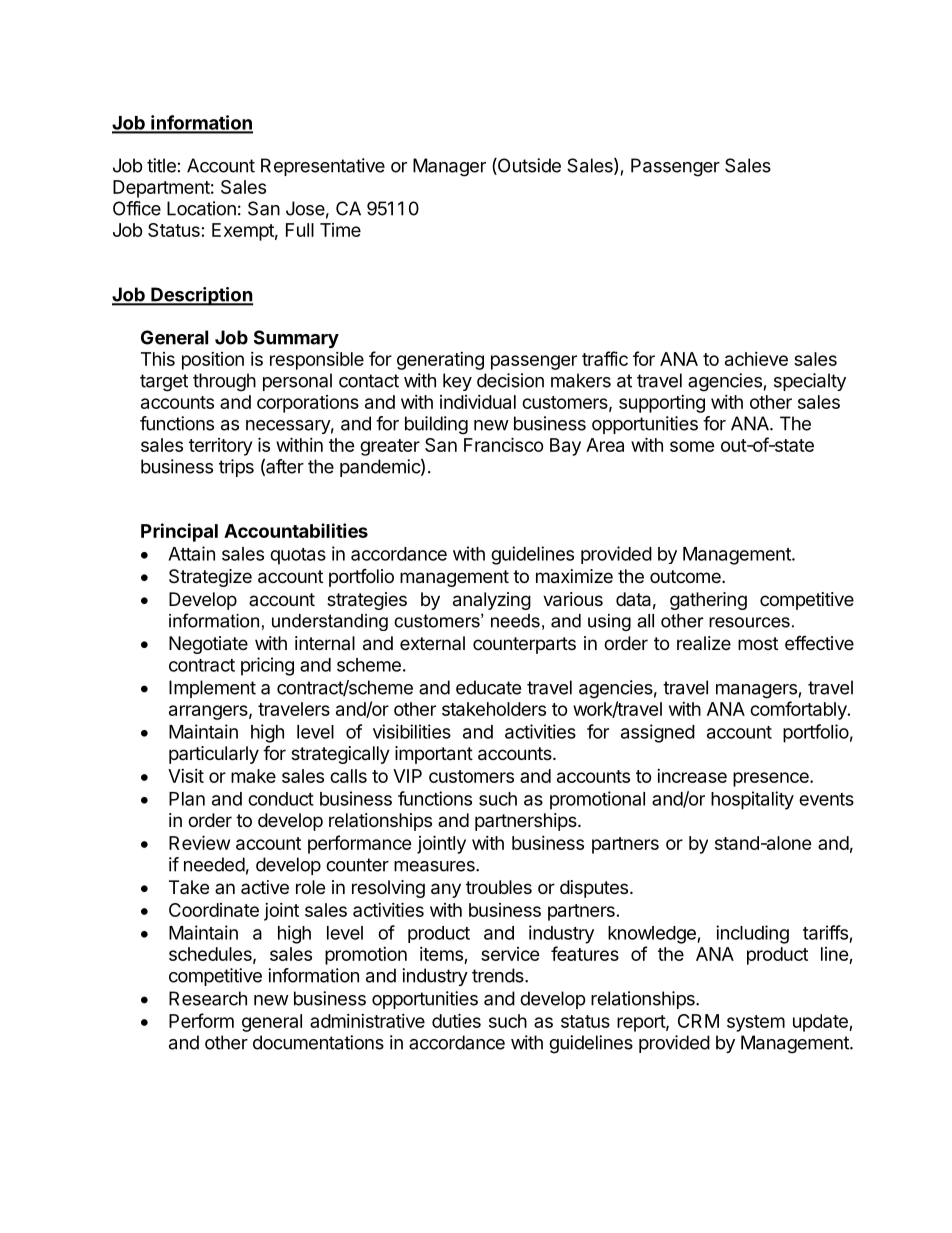  What do you see at coordinates (492, 601) in the screenshot?
I see `analyzing` at bounding box center [492, 601].
